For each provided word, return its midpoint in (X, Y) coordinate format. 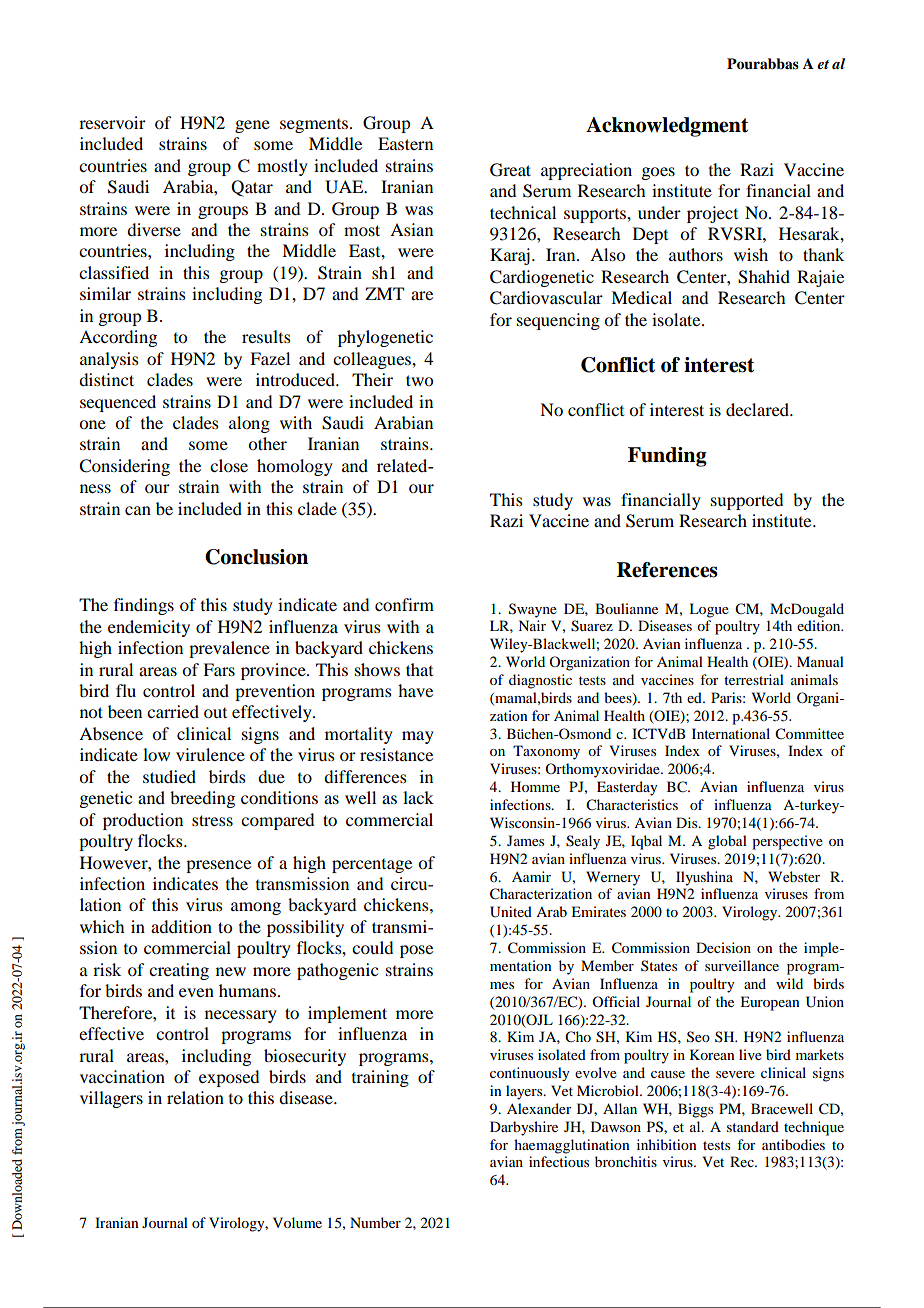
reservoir (112, 122)
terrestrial (754, 679)
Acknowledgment (667, 127)
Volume (297, 1222)
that (419, 669)
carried (173, 711)
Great (510, 170)
